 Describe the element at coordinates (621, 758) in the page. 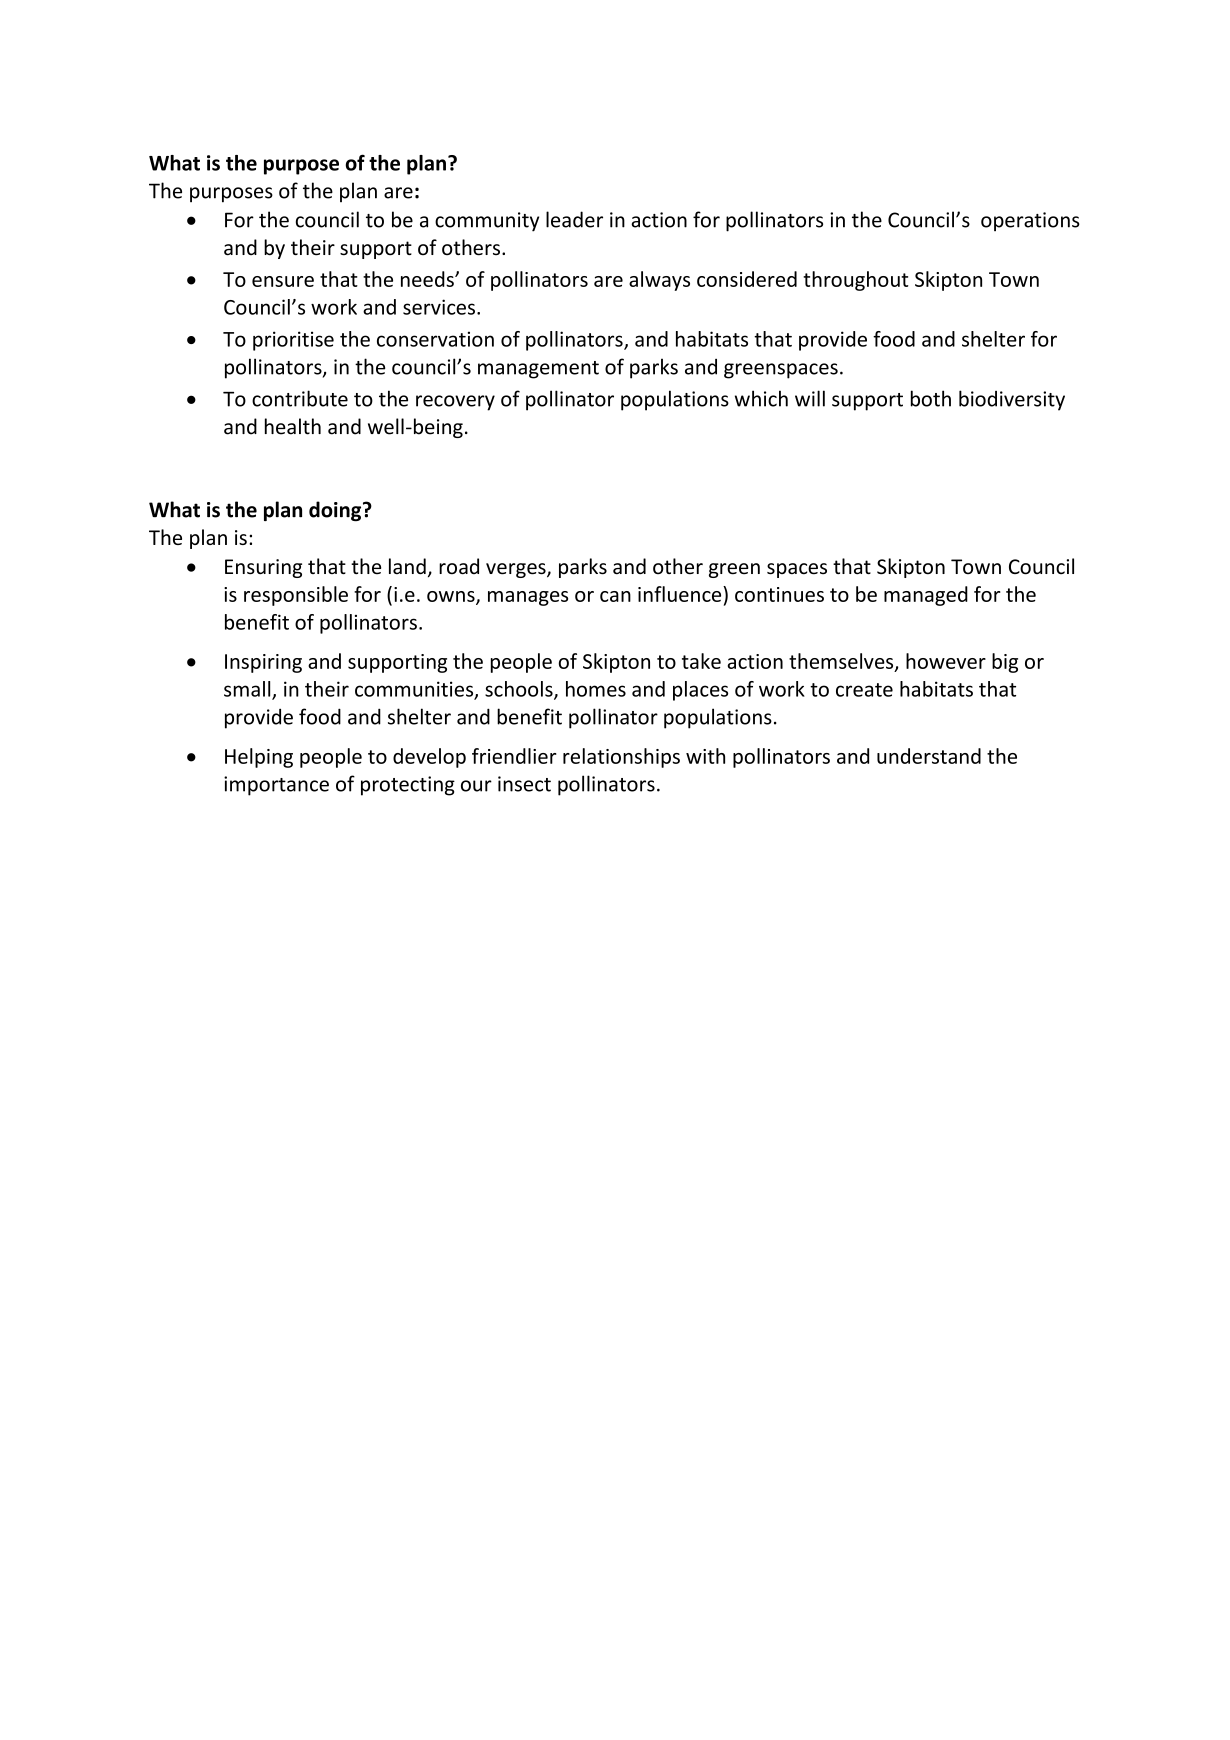

I see `relationships` at that location.
